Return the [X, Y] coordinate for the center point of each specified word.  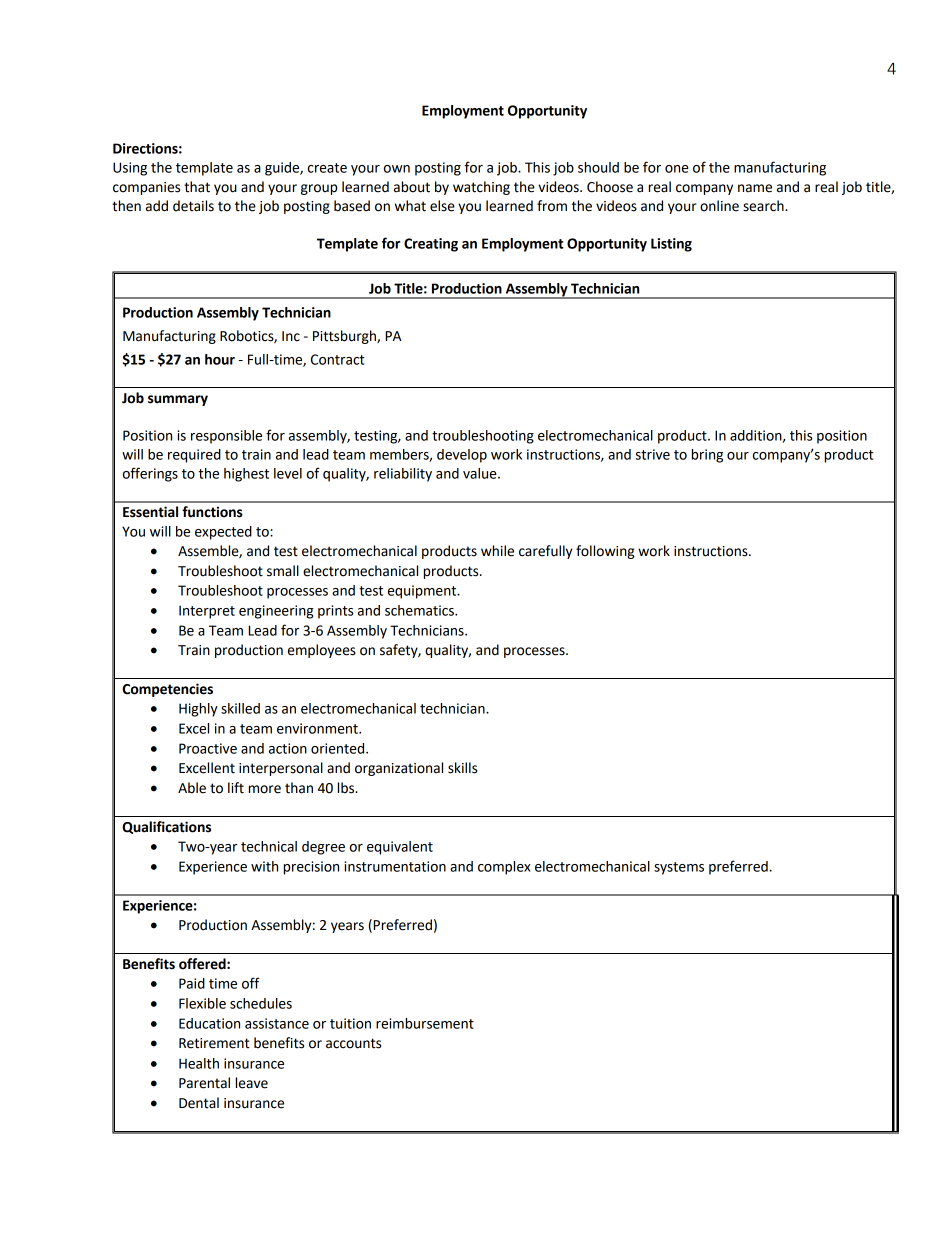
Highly [198, 710]
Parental [204, 1083]
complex [504, 868]
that [197, 187]
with [264, 866]
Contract [338, 359]
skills [462, 768]
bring [707, 456]
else [442, 206]
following [605, 552]
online [719, 206]
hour [220, 359]
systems [679, 868]
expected [223, 533]
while [497, 551]
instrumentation [395, 866]
